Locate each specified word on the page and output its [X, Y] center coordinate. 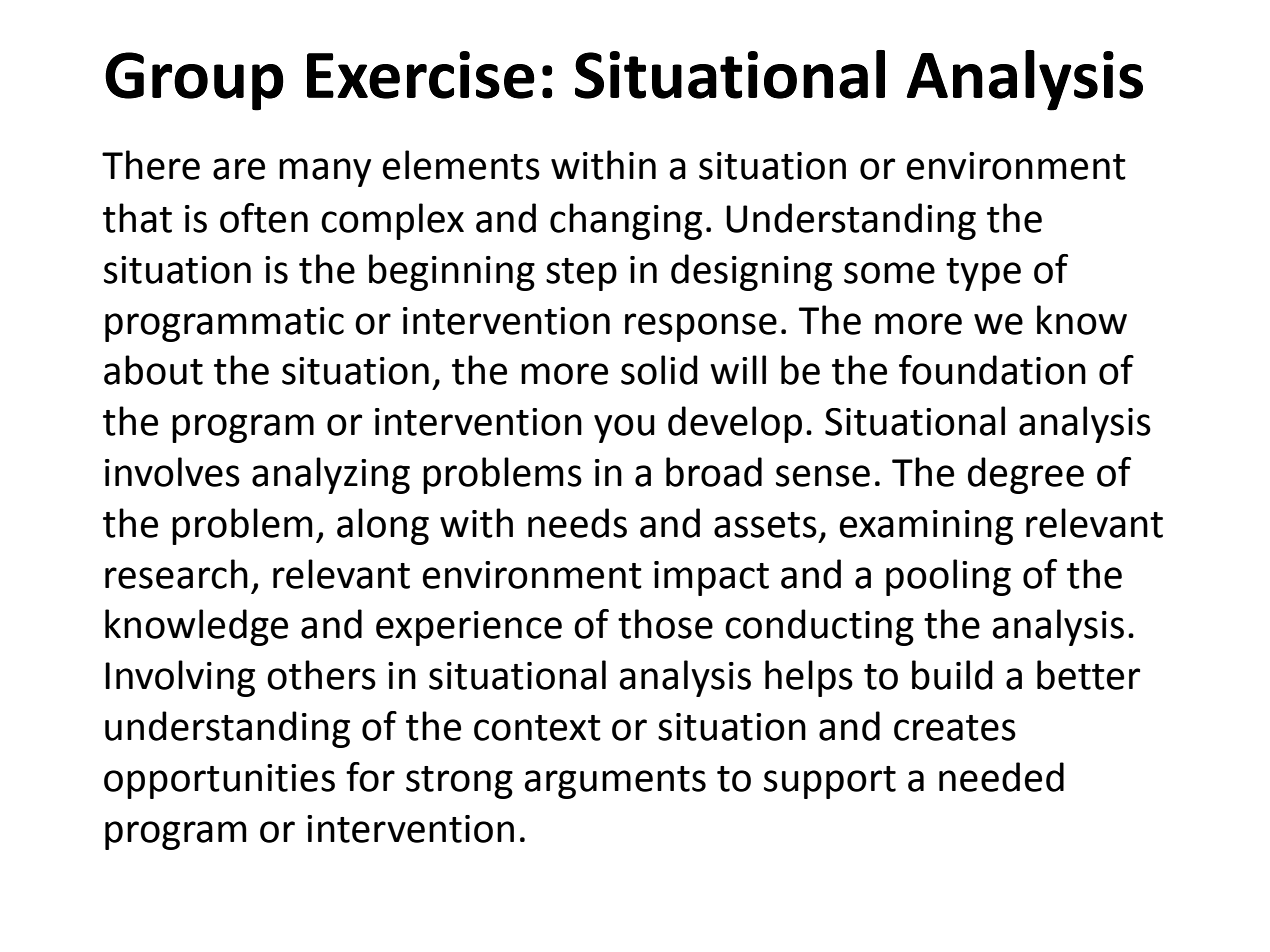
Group [194, 81]
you [624, 428]
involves [172, 472]
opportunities [219, 781]
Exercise [421, 75]
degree [1026, 475]
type [983, 274]
